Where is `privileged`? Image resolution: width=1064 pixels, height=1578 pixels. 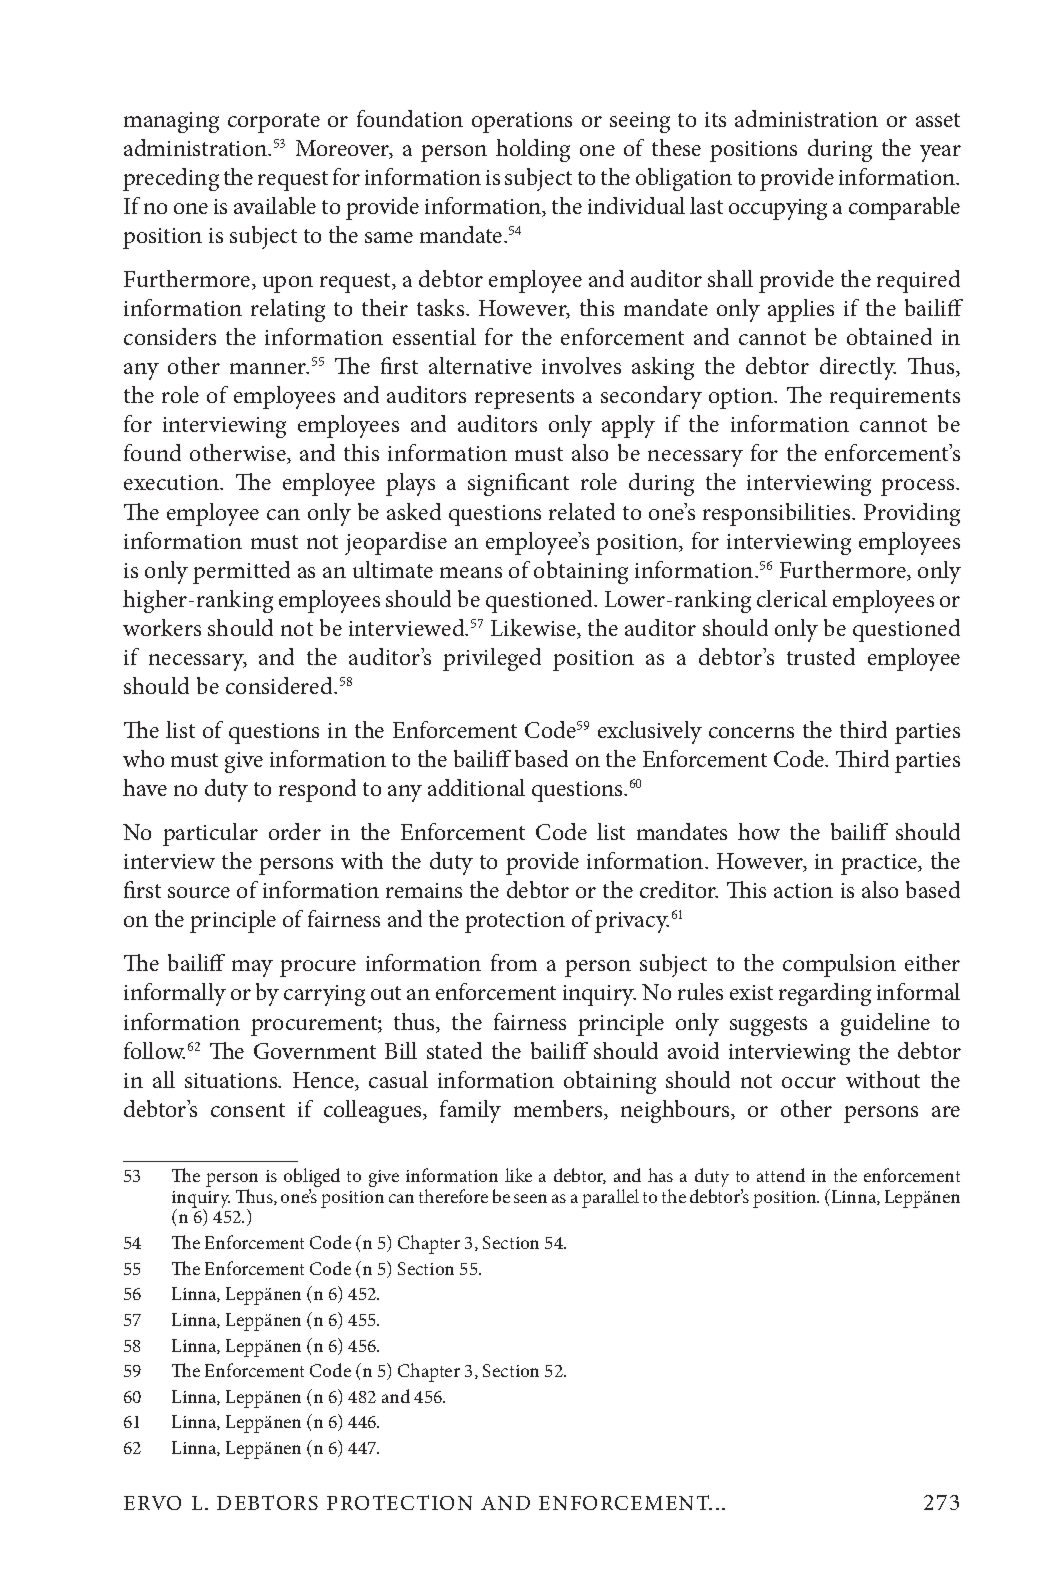 privileged is located at coordinates (492, 659).
